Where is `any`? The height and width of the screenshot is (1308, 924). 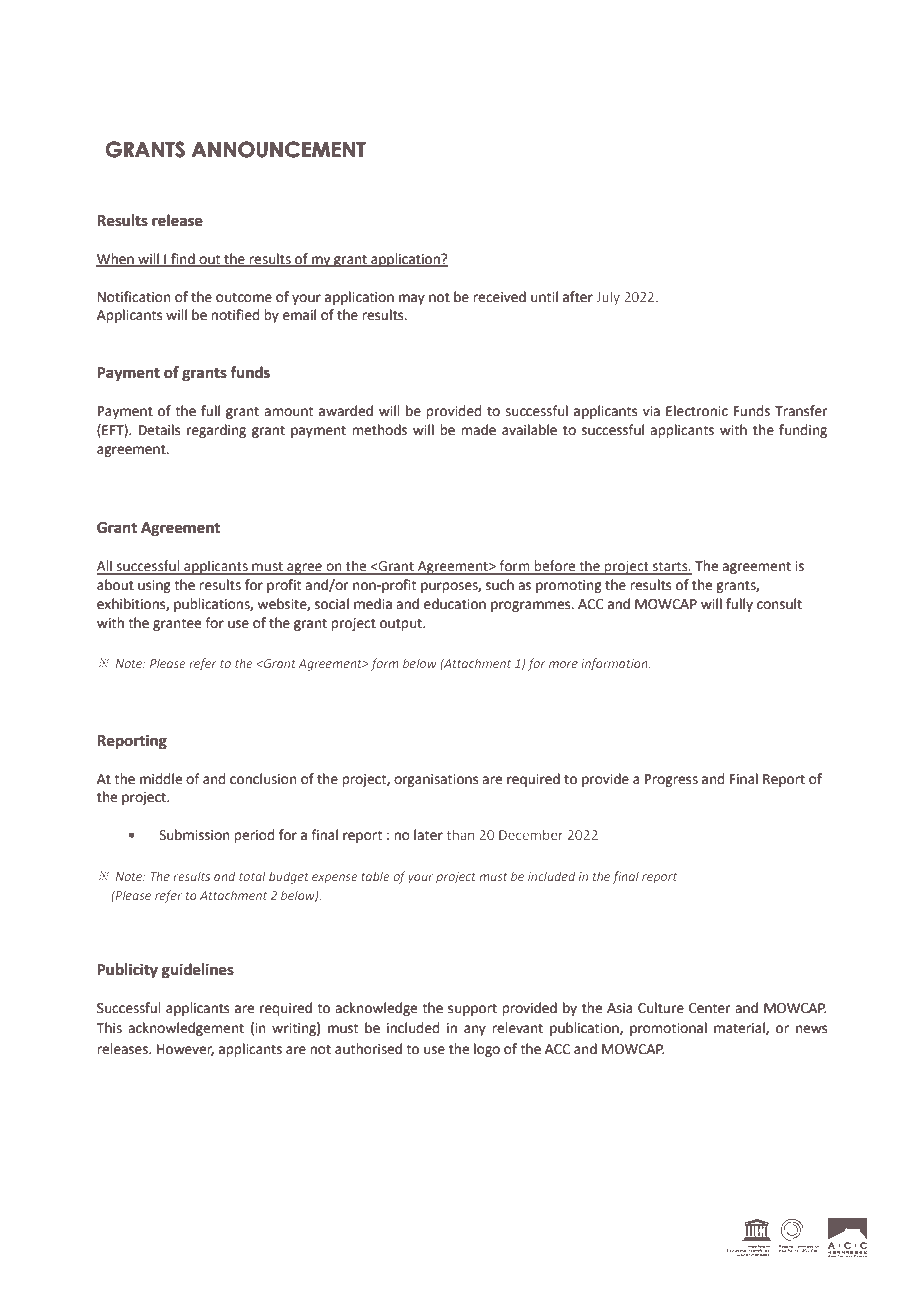 any is located at coordinates (475, 1030).
